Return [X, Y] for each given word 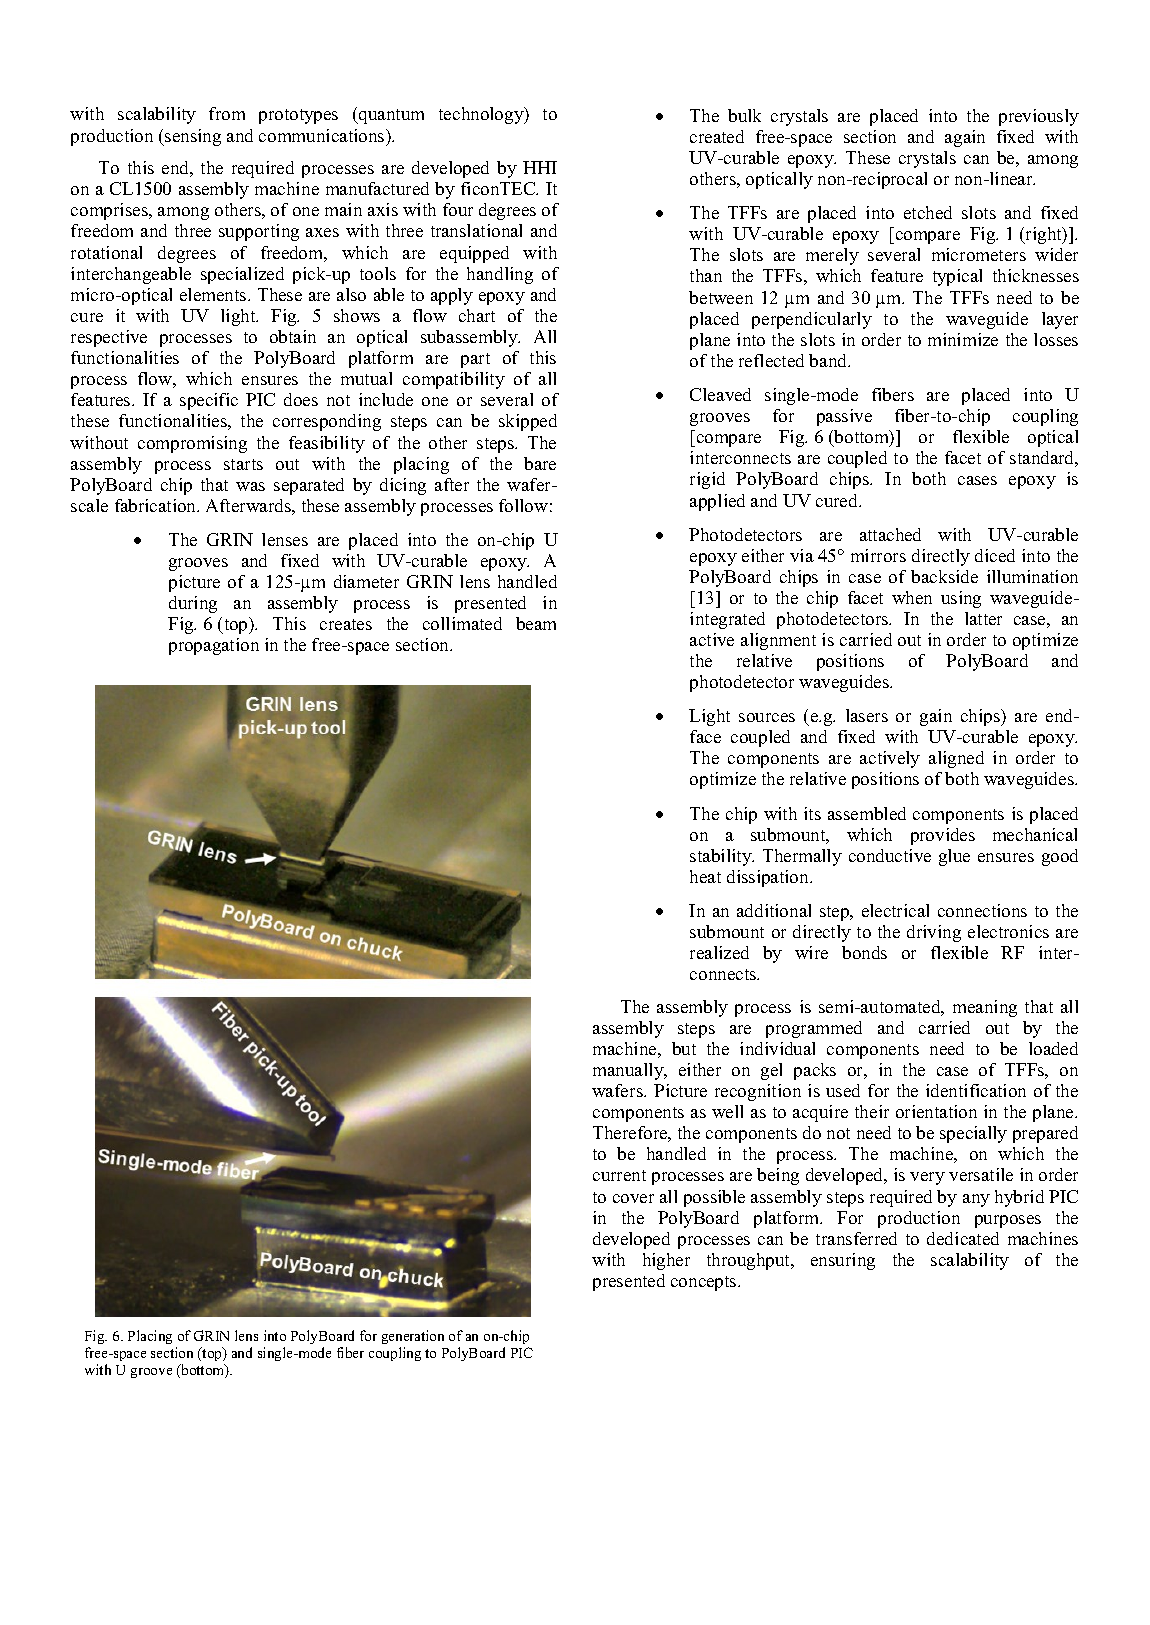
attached [890, 534]
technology [482, 115]
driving [934, 933]
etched [928, 212]
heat [705, 876]
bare [540, 463]
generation [413, 1339]
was [250, 486]
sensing [192, 137]
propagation [214, 646]
